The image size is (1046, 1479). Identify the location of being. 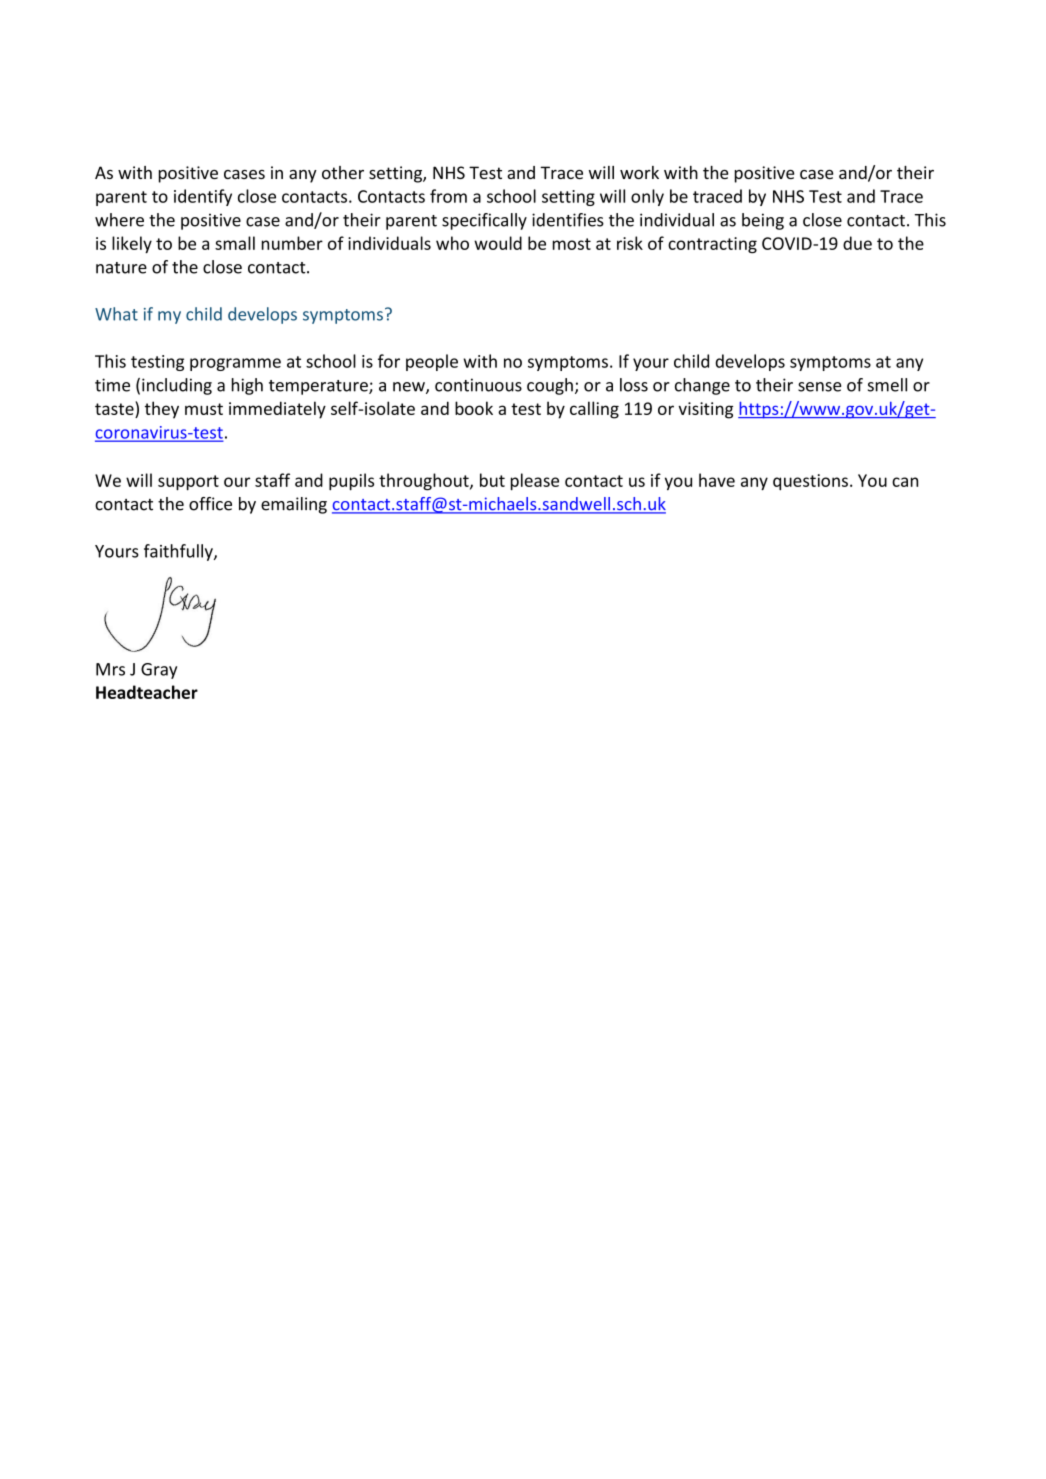
(763, 221).
